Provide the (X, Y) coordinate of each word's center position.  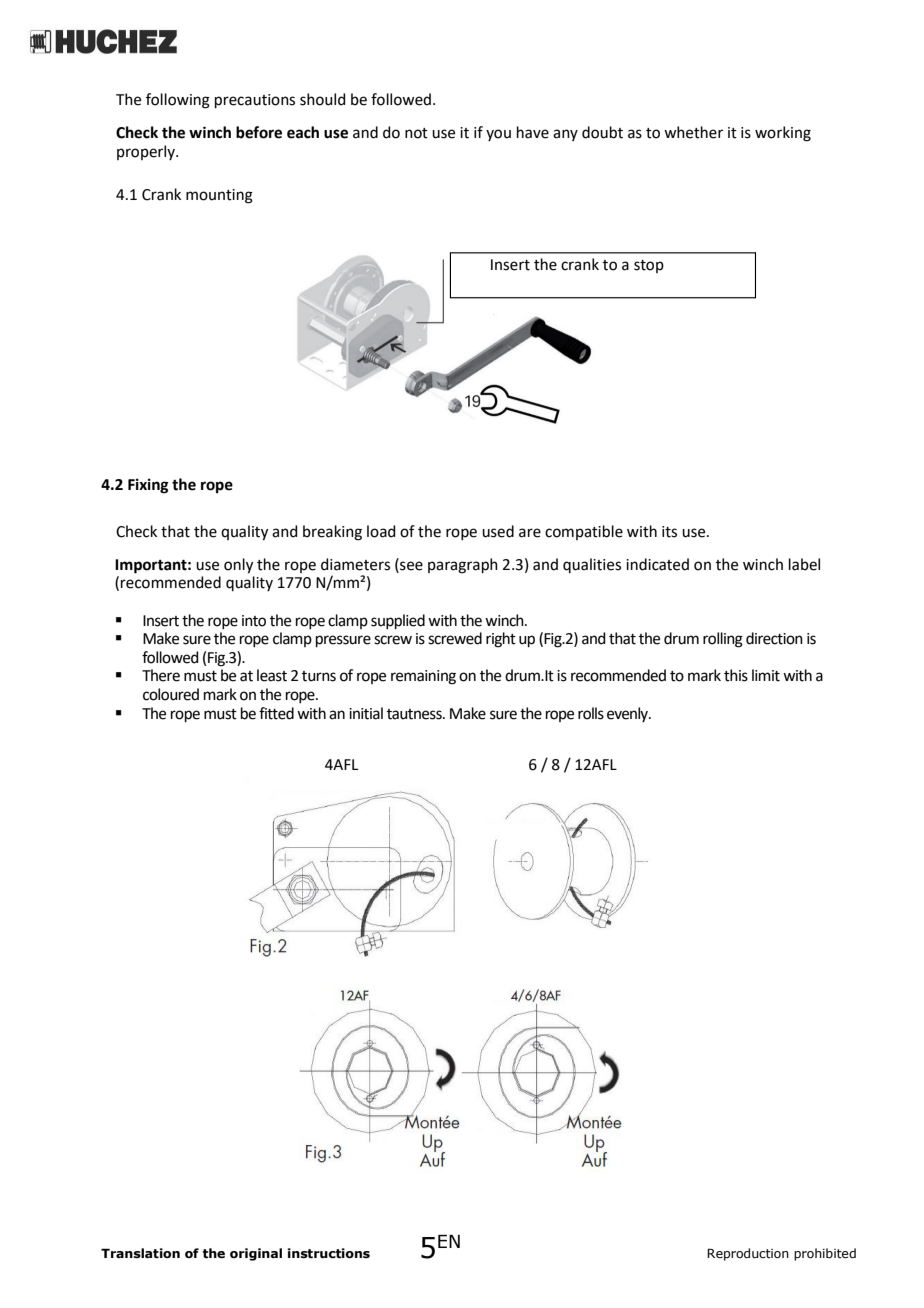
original (256, 1254)
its (669, 532)
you (498, 135)
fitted (276, 713)
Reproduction (748, 1254)
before (259, 132)
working (783, 134)
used (498, 531)
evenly (629, 714)
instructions (329, 1253)
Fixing (148, 486)
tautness (415, 714)
